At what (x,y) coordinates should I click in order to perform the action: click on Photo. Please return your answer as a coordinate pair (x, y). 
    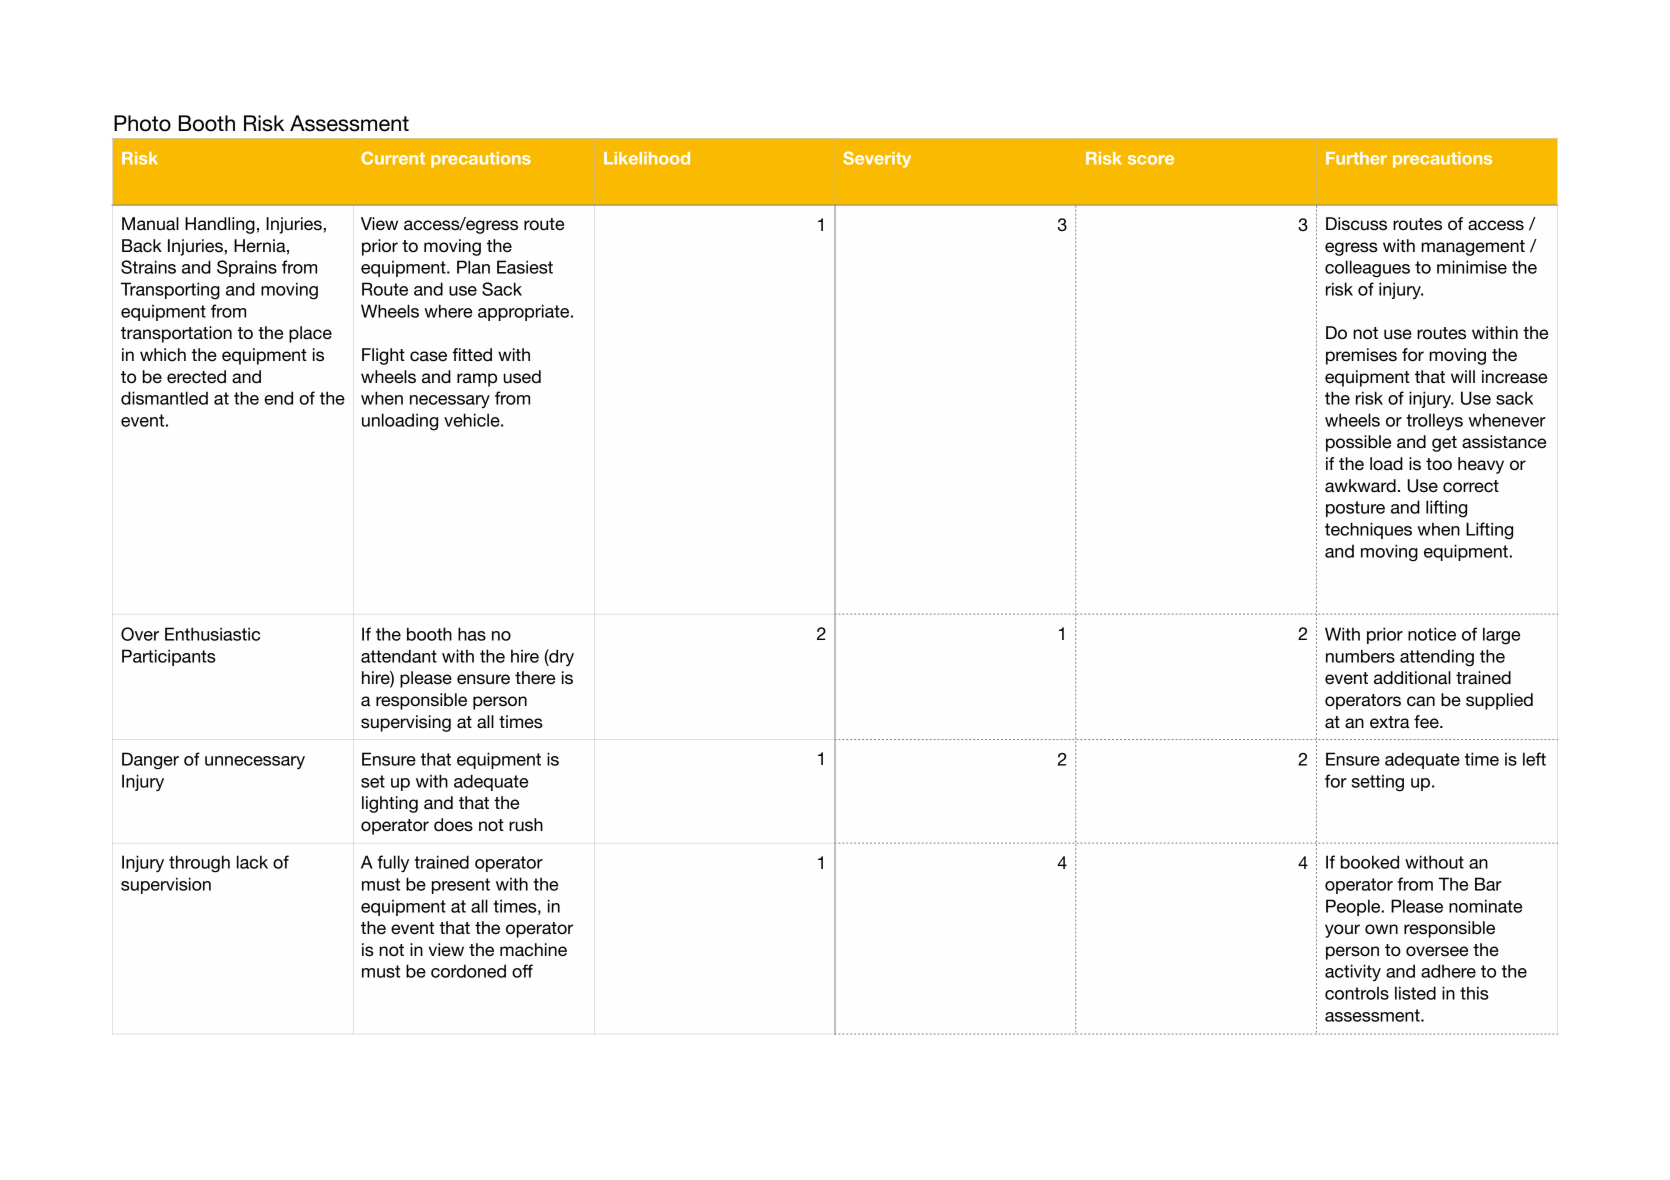
    Looking at the image, I should click on (142, 123).
